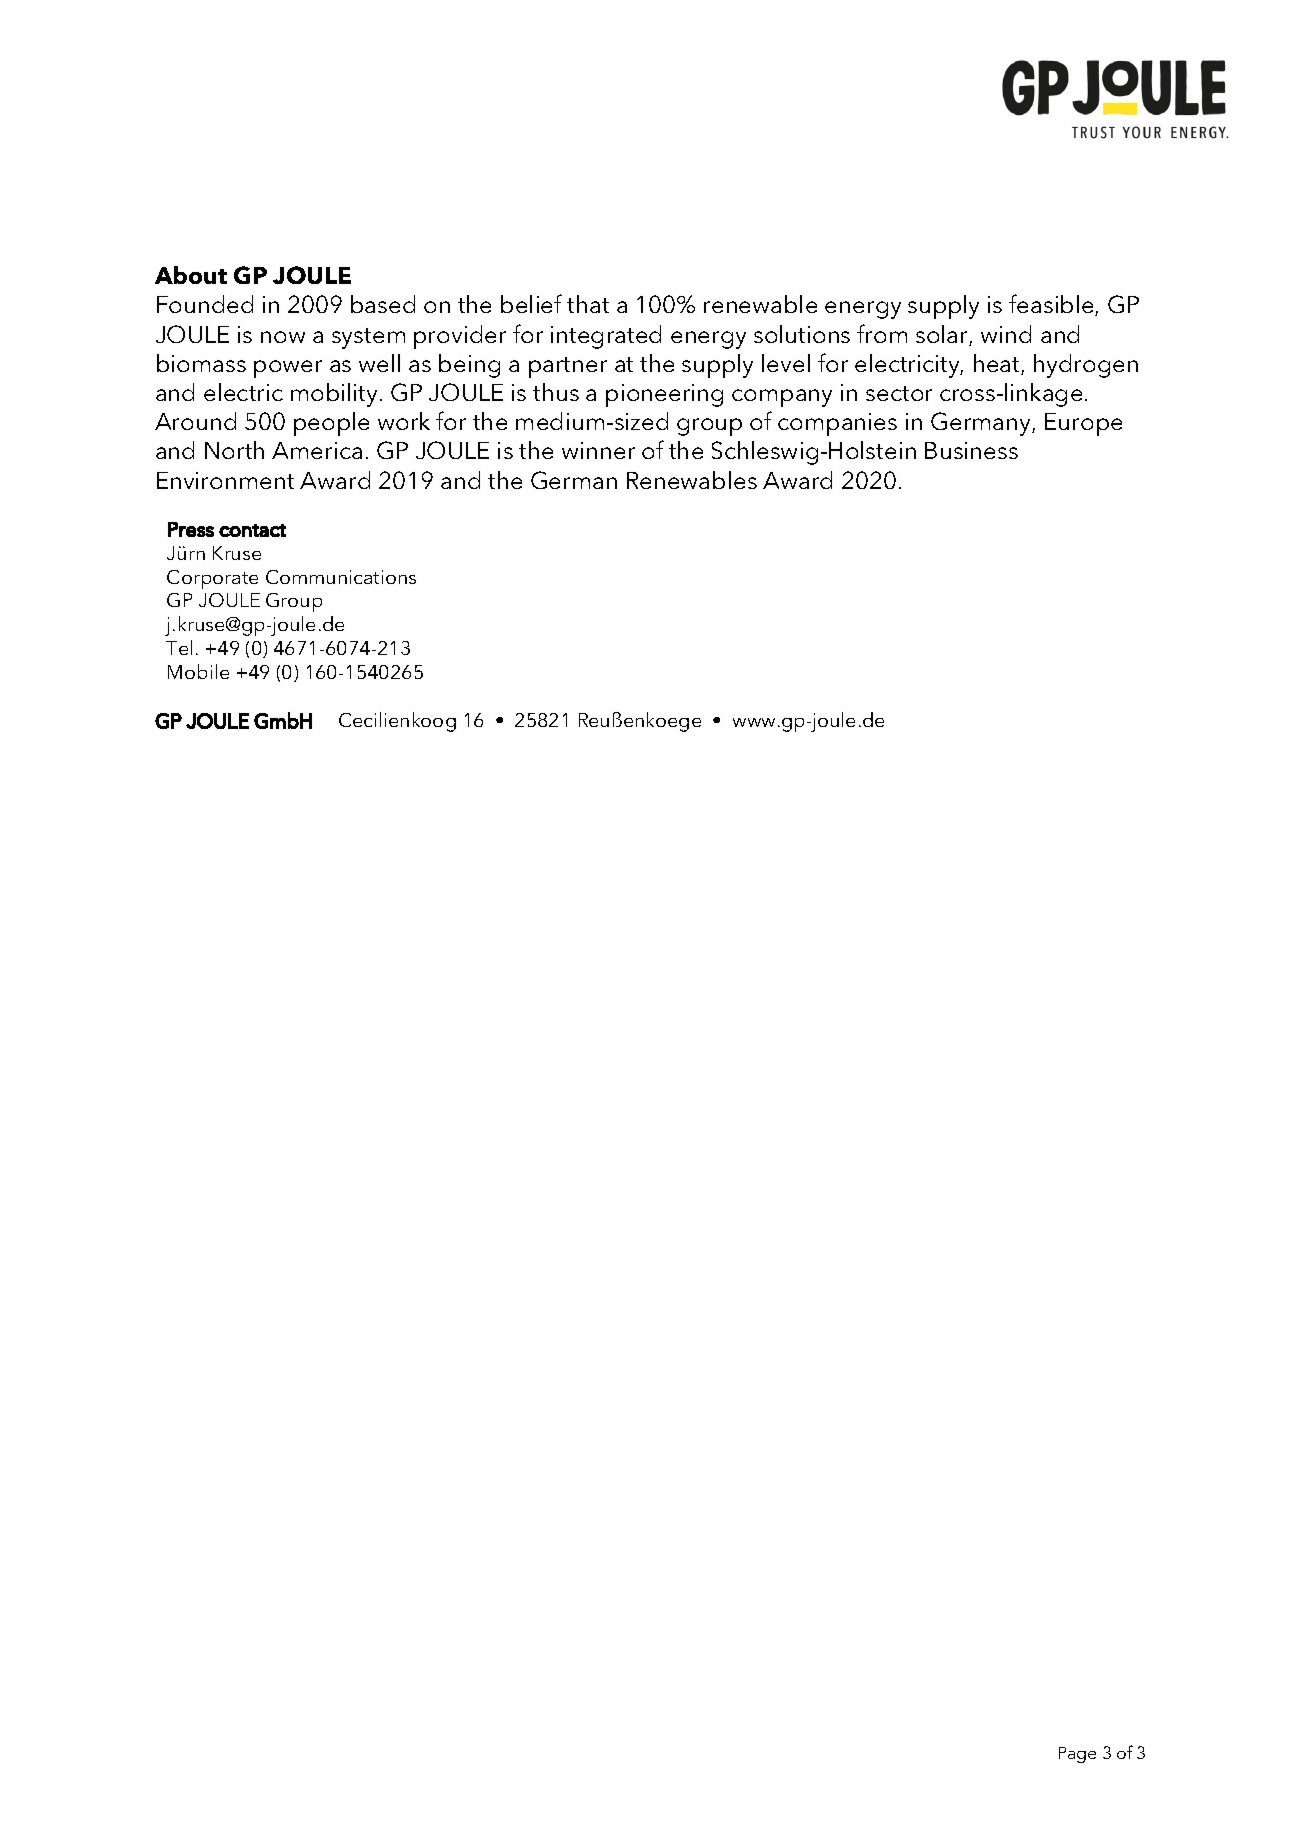  What do you see at coordinates (341, 577) in the screenshot?
I see `Communications` at bounding box center [341, 577].
